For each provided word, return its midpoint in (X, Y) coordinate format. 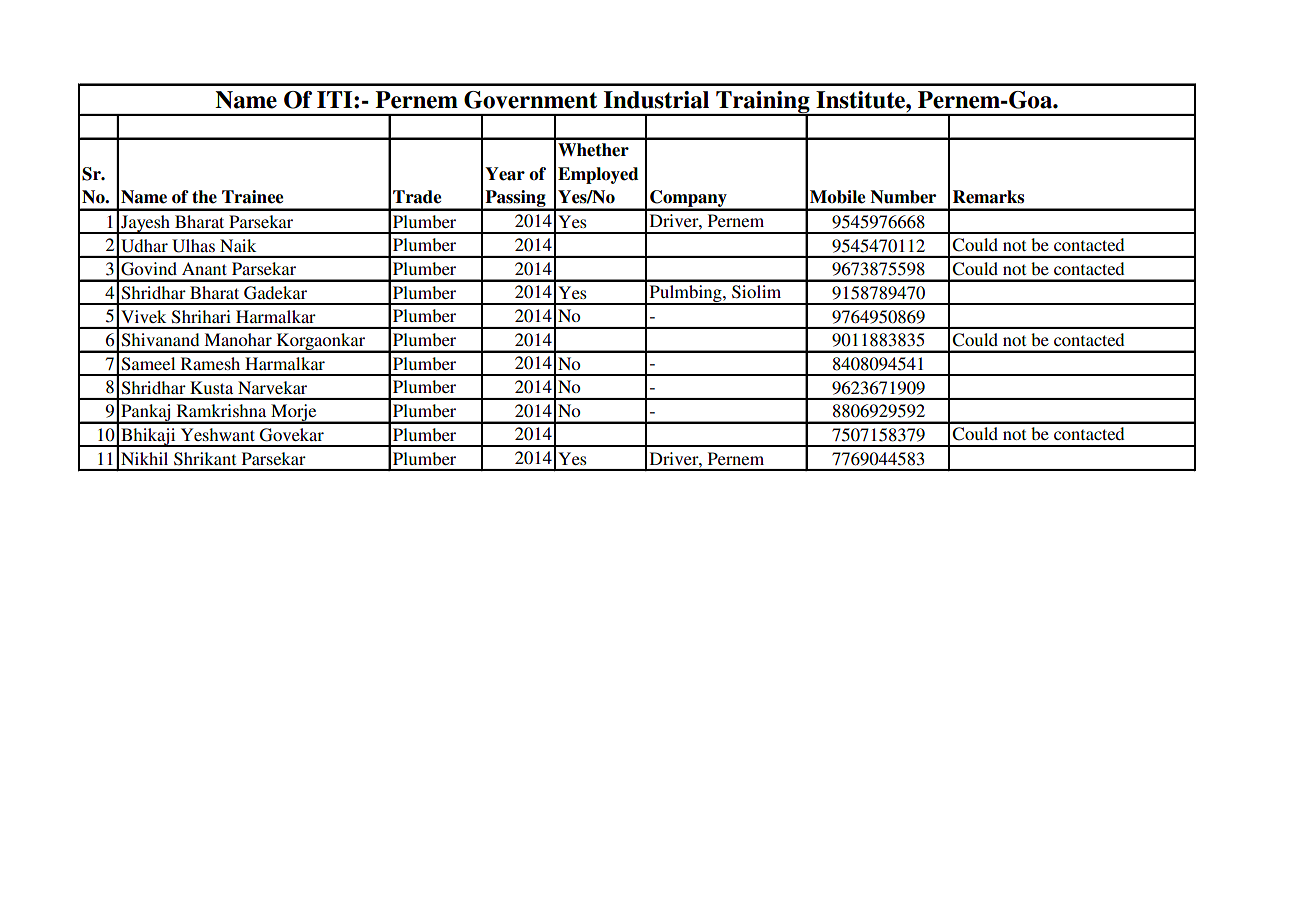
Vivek (143, 316)
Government (530, 100)
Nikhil (144, 458)
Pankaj (146, 414)
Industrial (656, 100)
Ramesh (210, 363)
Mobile (837, 197)
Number (903, 197)
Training (763, 103)
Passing (515, 200)
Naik (238, 245)
